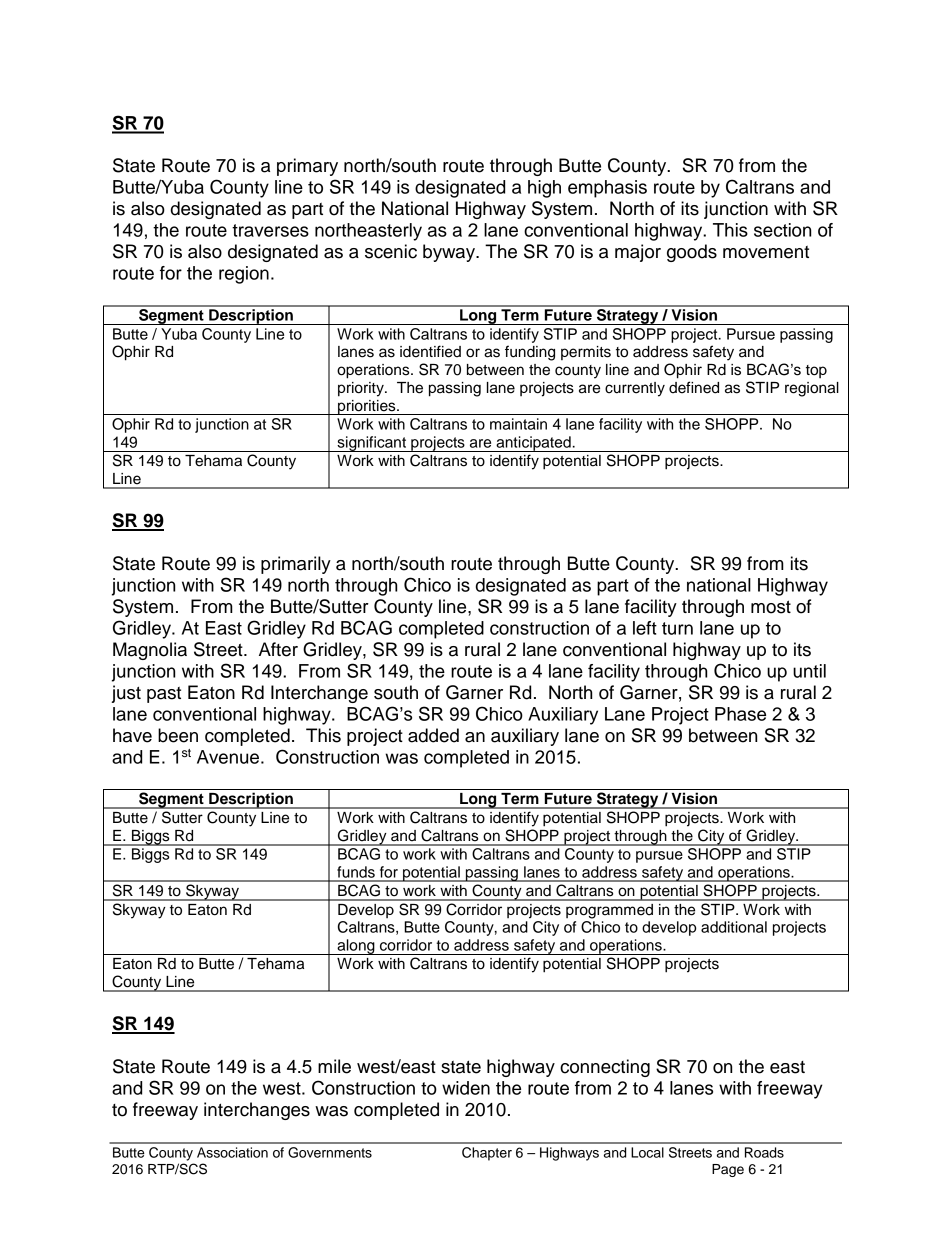 Image resolution: width=952 pixels, height=1233 pixels. Describe the element at coordinates (734, 927) in the image. I see `additional` at that location.
